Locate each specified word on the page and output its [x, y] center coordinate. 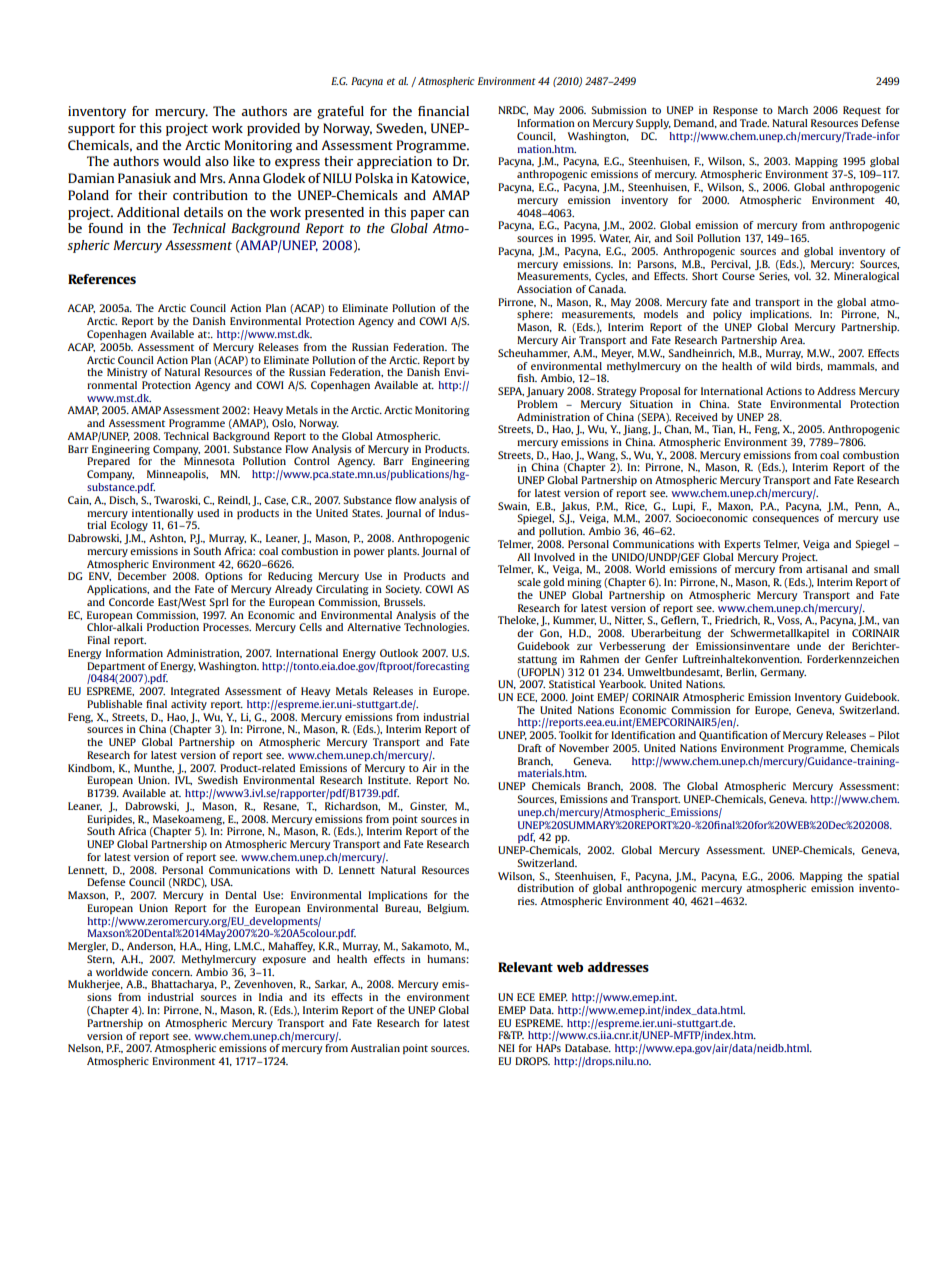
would [182, 161]
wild [781, 366]
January [545, 392]
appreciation [394, 162]
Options [224, 577]
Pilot [889, 735]
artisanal [827, 569]
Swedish [218, 780]
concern [172, 973]
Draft [530, 748]
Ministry [127, 373]
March [793, 110]
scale [529, 582]
